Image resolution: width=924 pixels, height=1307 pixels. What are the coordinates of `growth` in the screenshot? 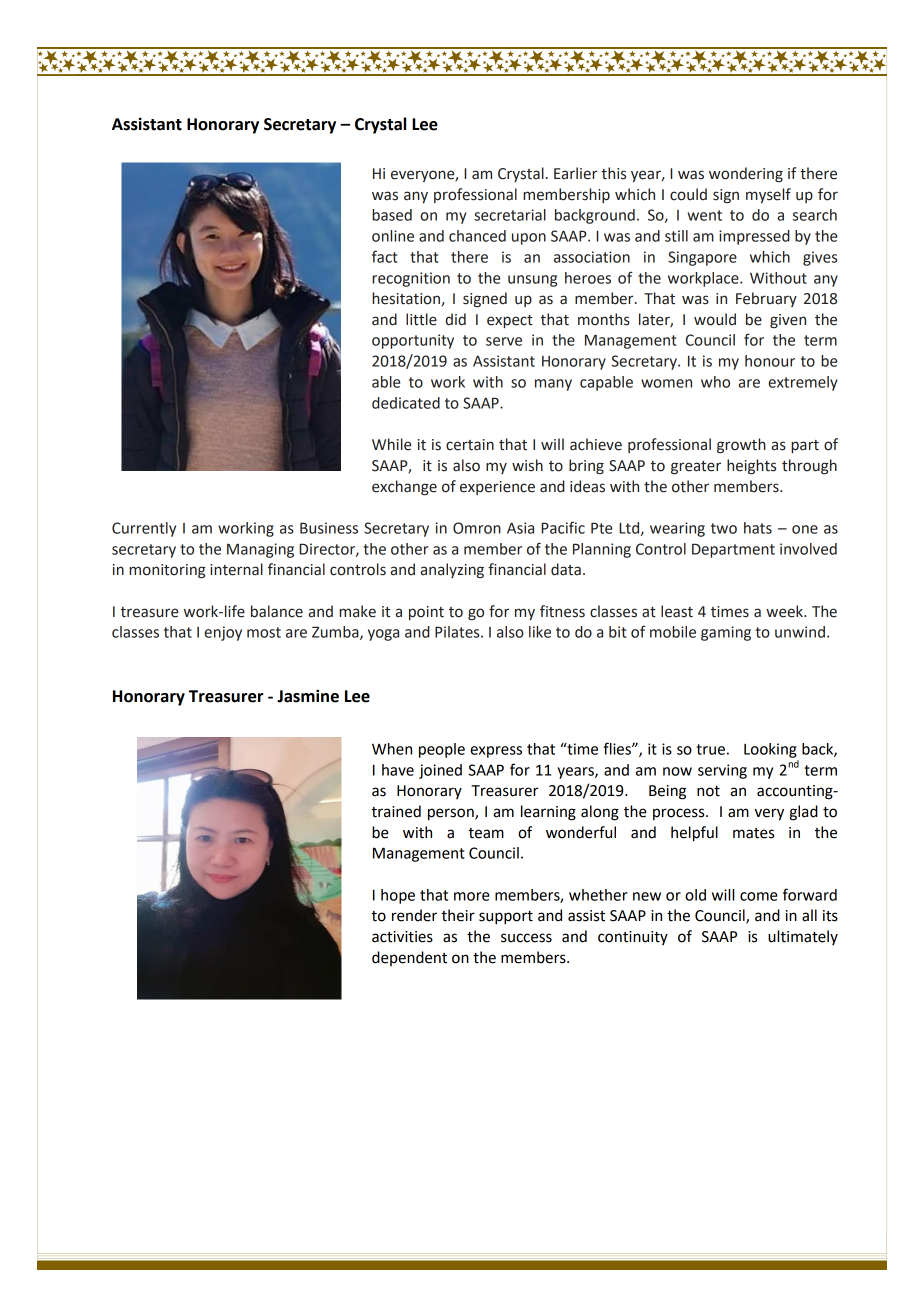 It's located at (741, 446).
